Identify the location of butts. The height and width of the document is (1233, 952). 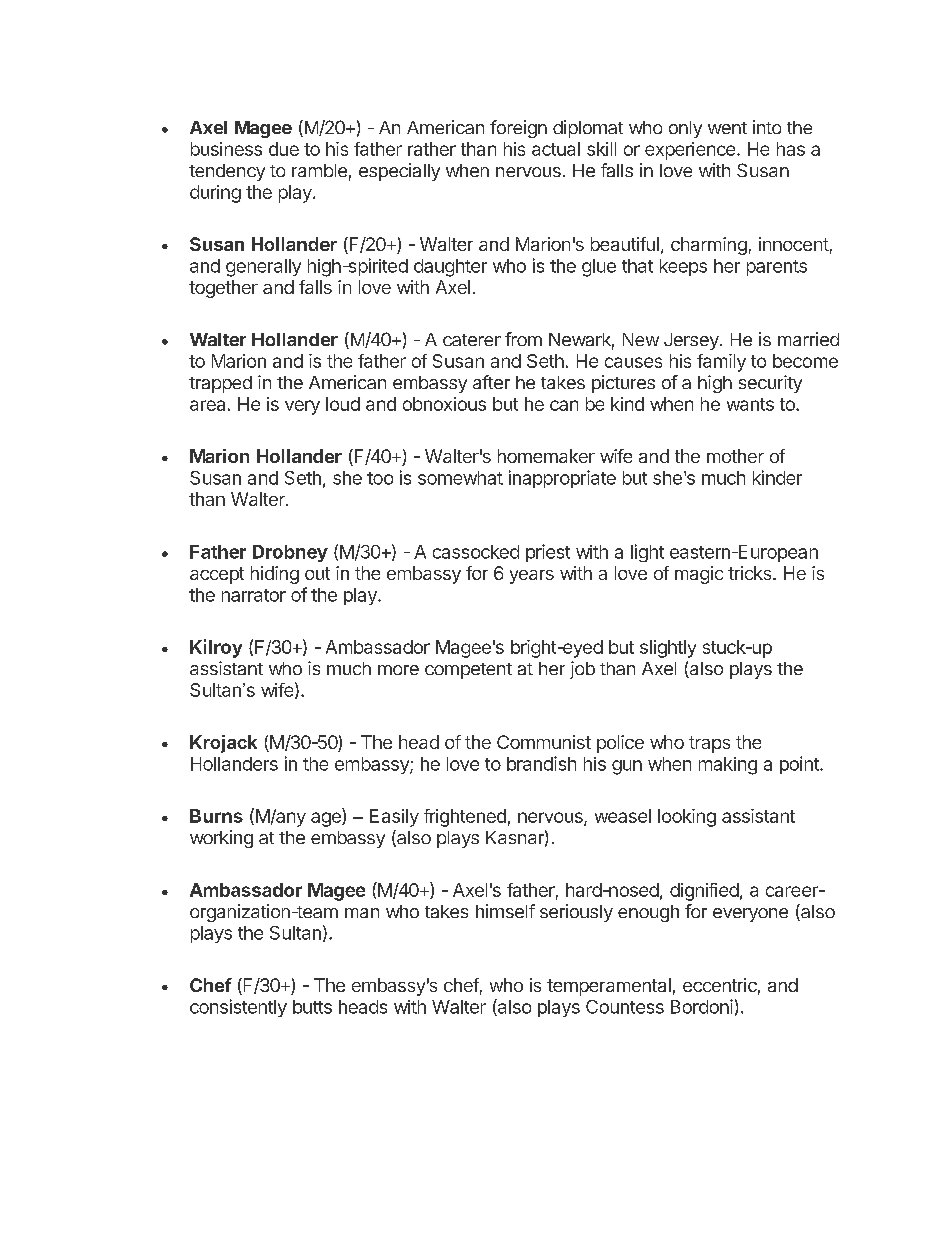
(312, 1007).
